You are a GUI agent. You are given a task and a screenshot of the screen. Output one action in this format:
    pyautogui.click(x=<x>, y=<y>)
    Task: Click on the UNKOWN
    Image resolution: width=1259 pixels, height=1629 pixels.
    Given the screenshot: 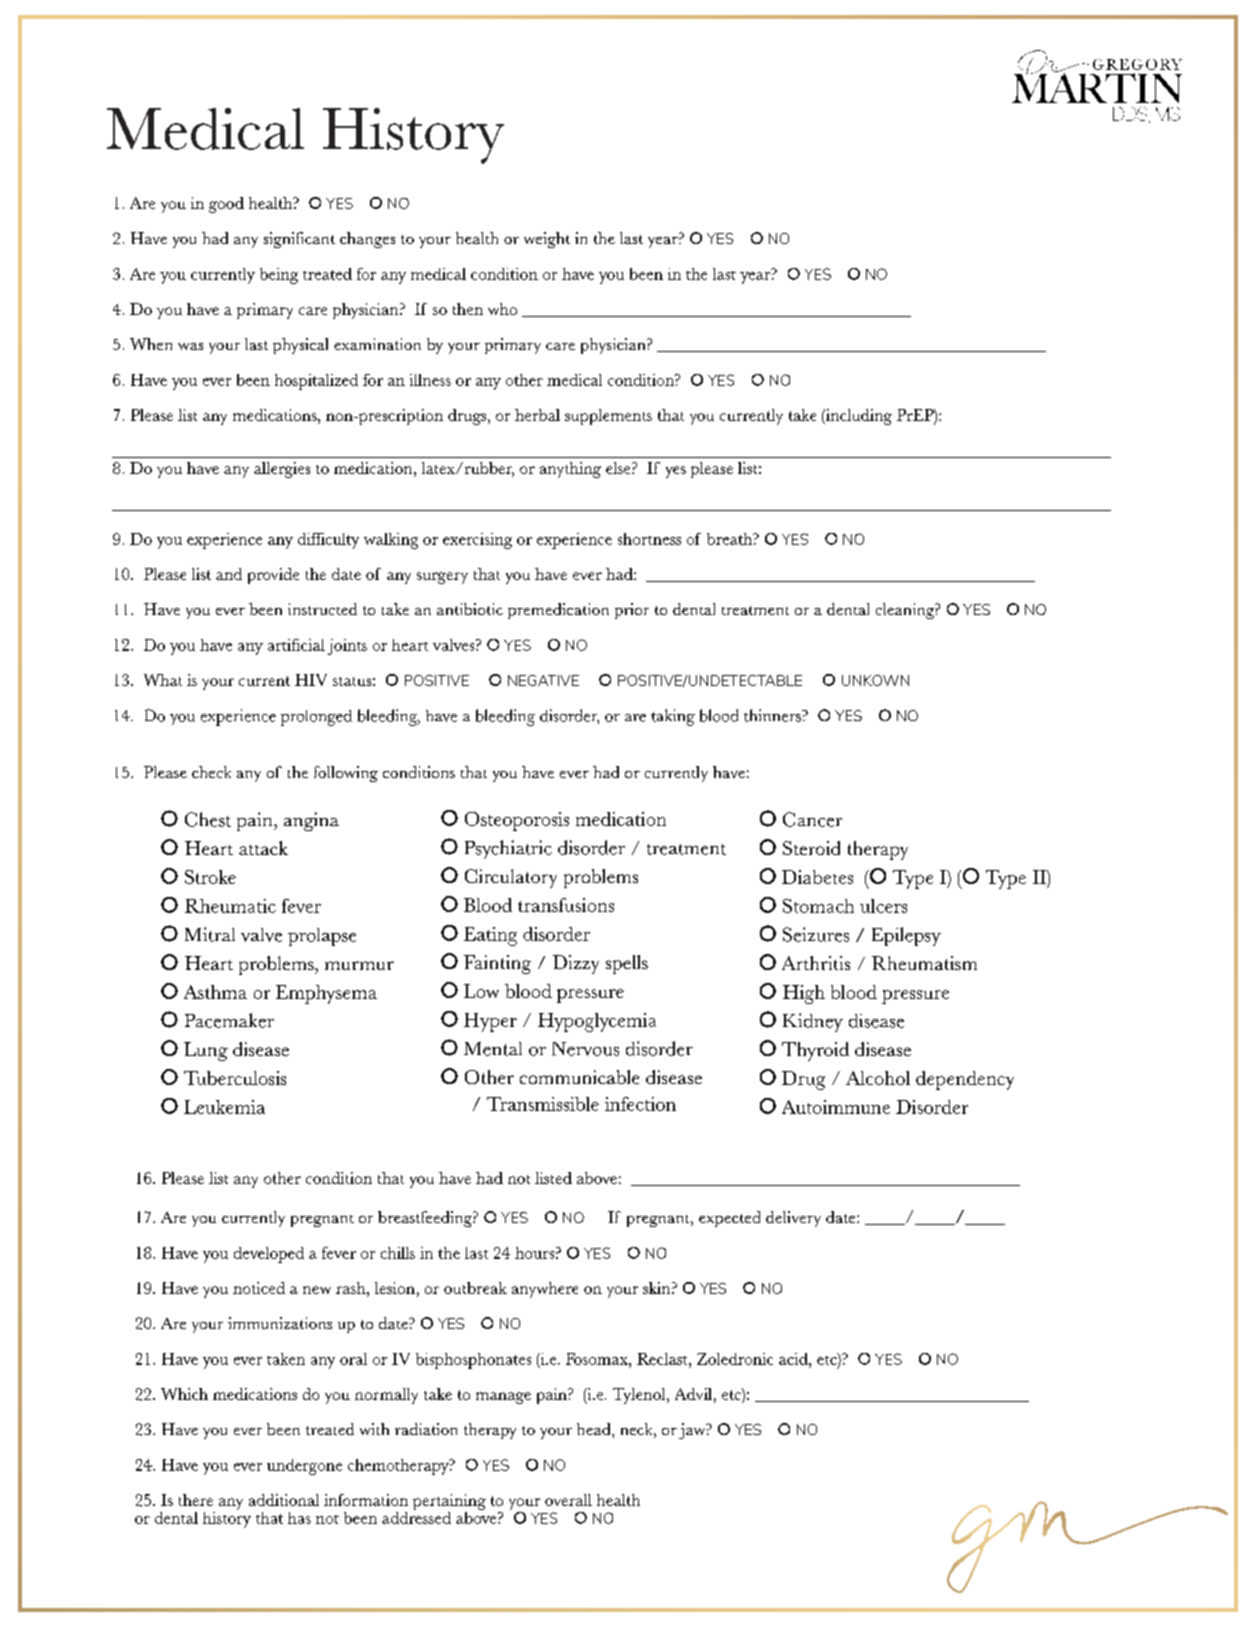 What is the action you would take?
    pyautogui.click(x=875, y=680)
